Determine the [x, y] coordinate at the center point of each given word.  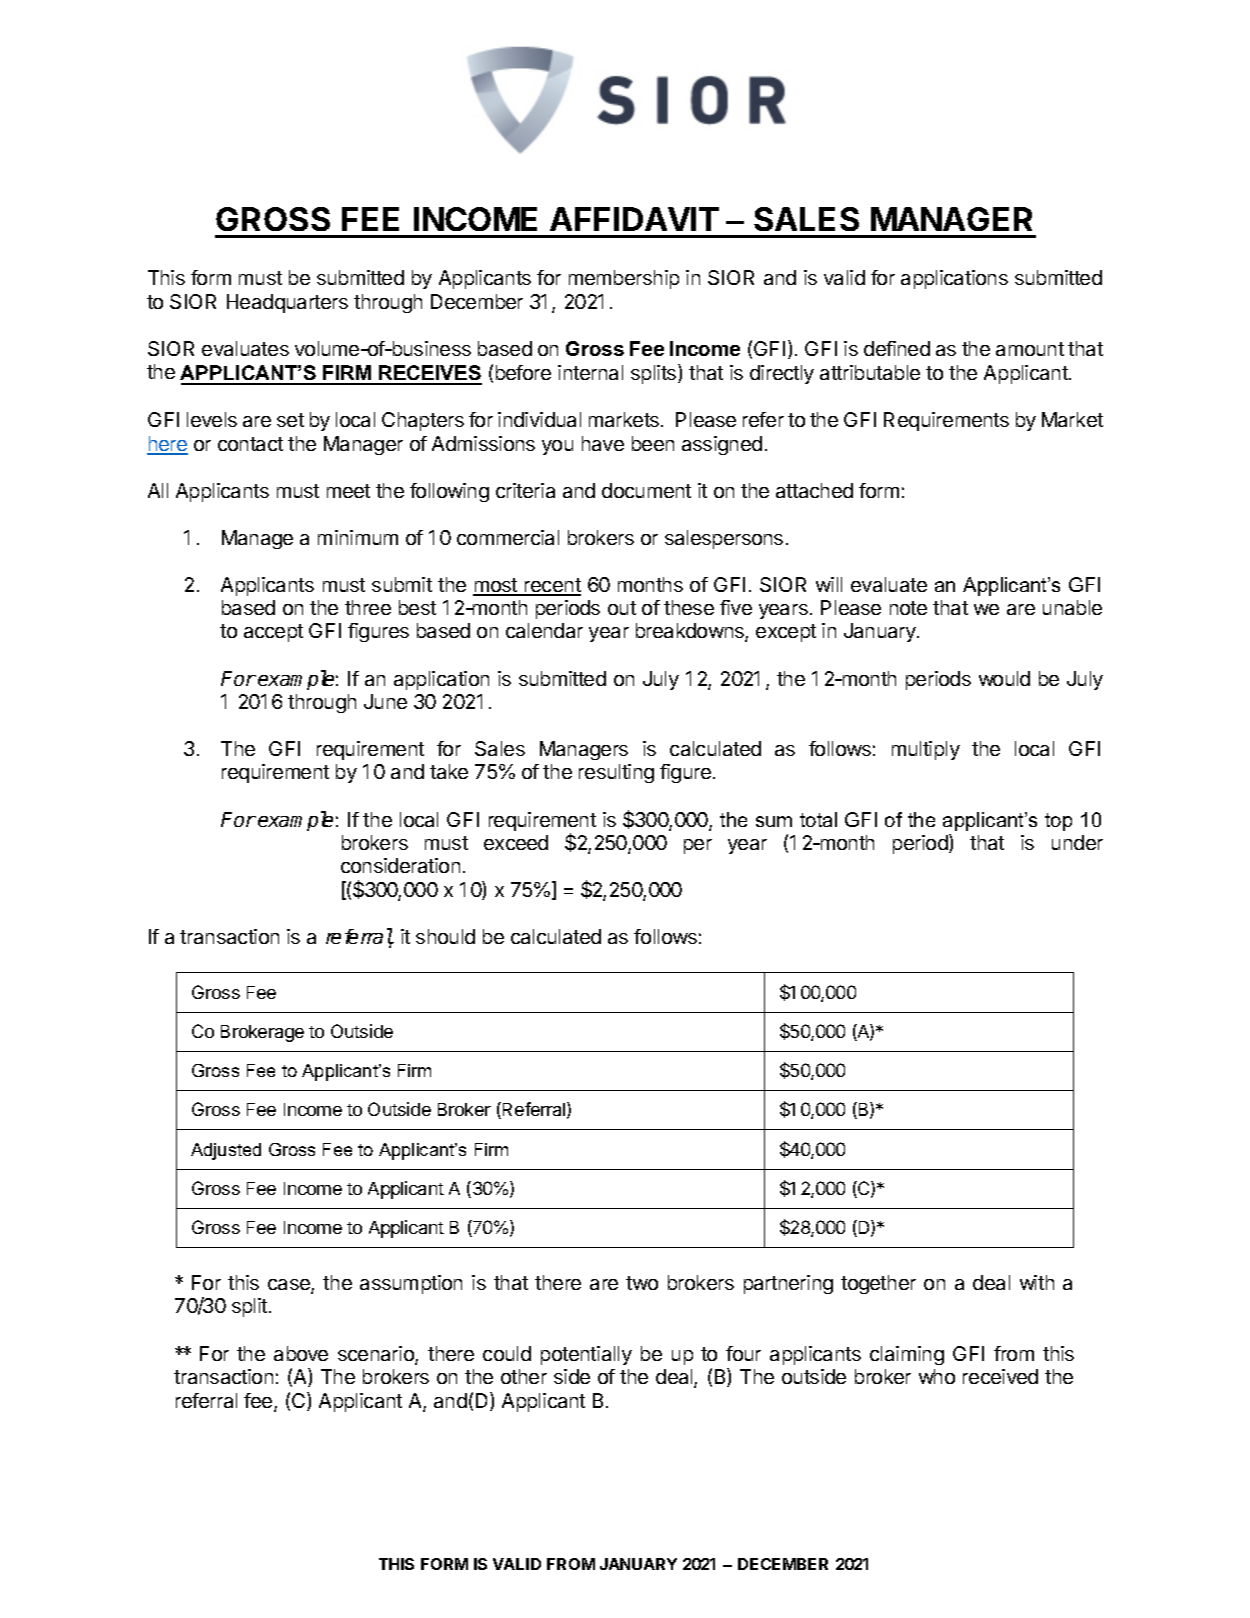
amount [1030, 349]
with [1037, 1282]
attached [814, 490]
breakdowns [691, 632]
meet [348, 491]
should [445, 936]
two [642, 1283]
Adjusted [226, 1151]
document [646, 490]
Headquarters [287, 303]
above [301, 1353]
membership [624, 279]
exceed [516, 842]
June [385, 701]
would [1004, 678]
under [1077, 842]
